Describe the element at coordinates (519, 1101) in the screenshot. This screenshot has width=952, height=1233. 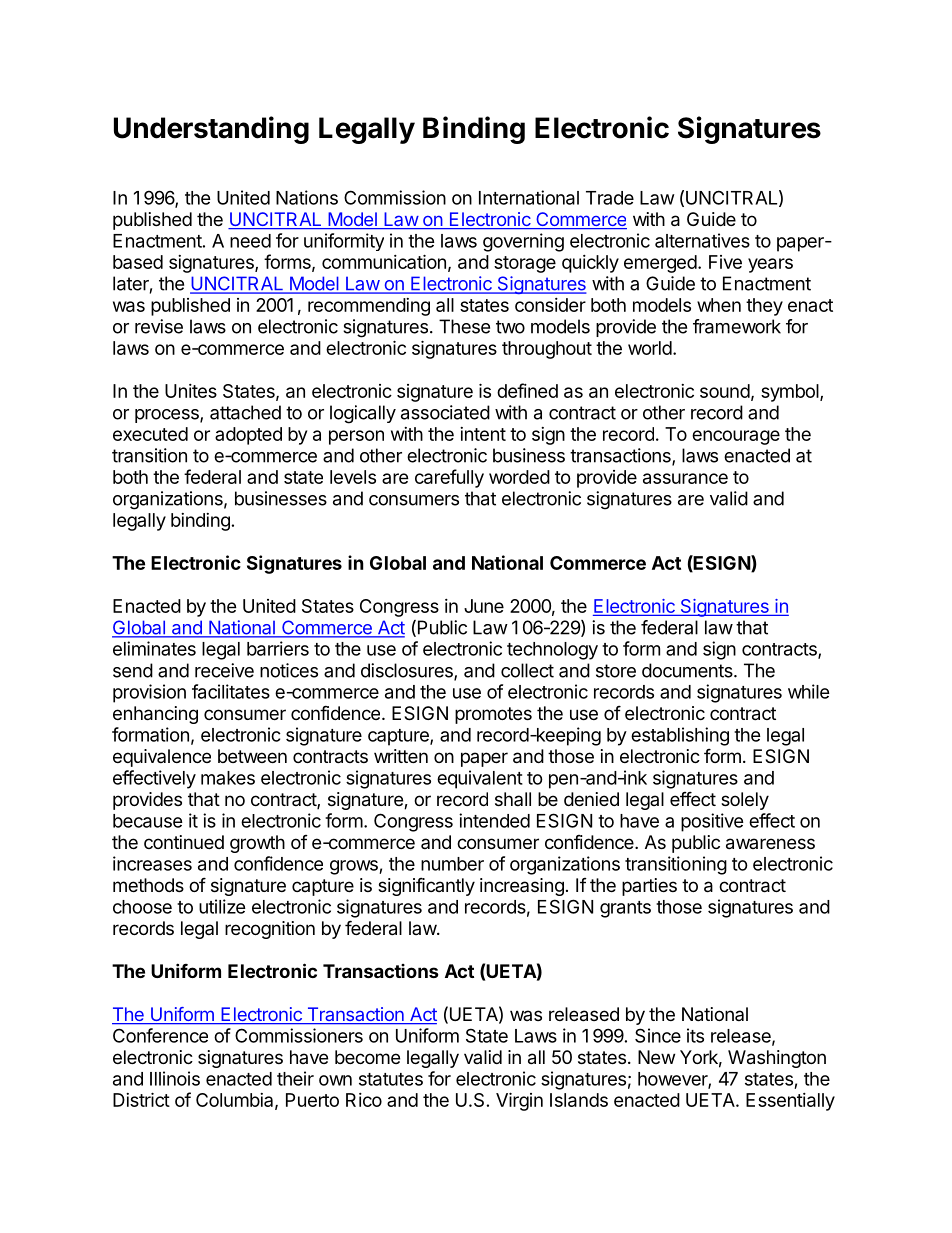
I see `Virgin` at that location.
